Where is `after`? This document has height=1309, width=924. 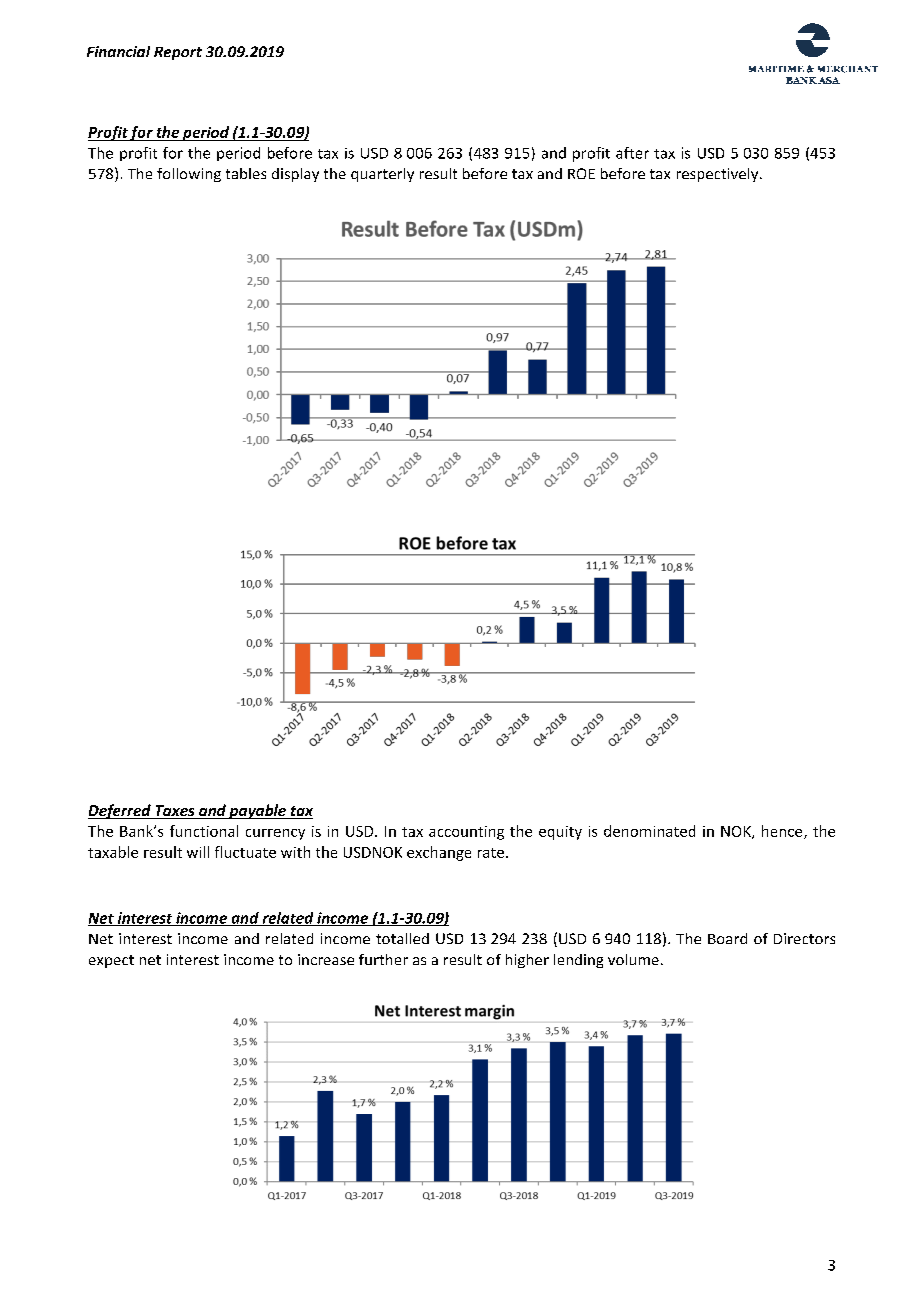 after is located at coordinates (632, 153).
